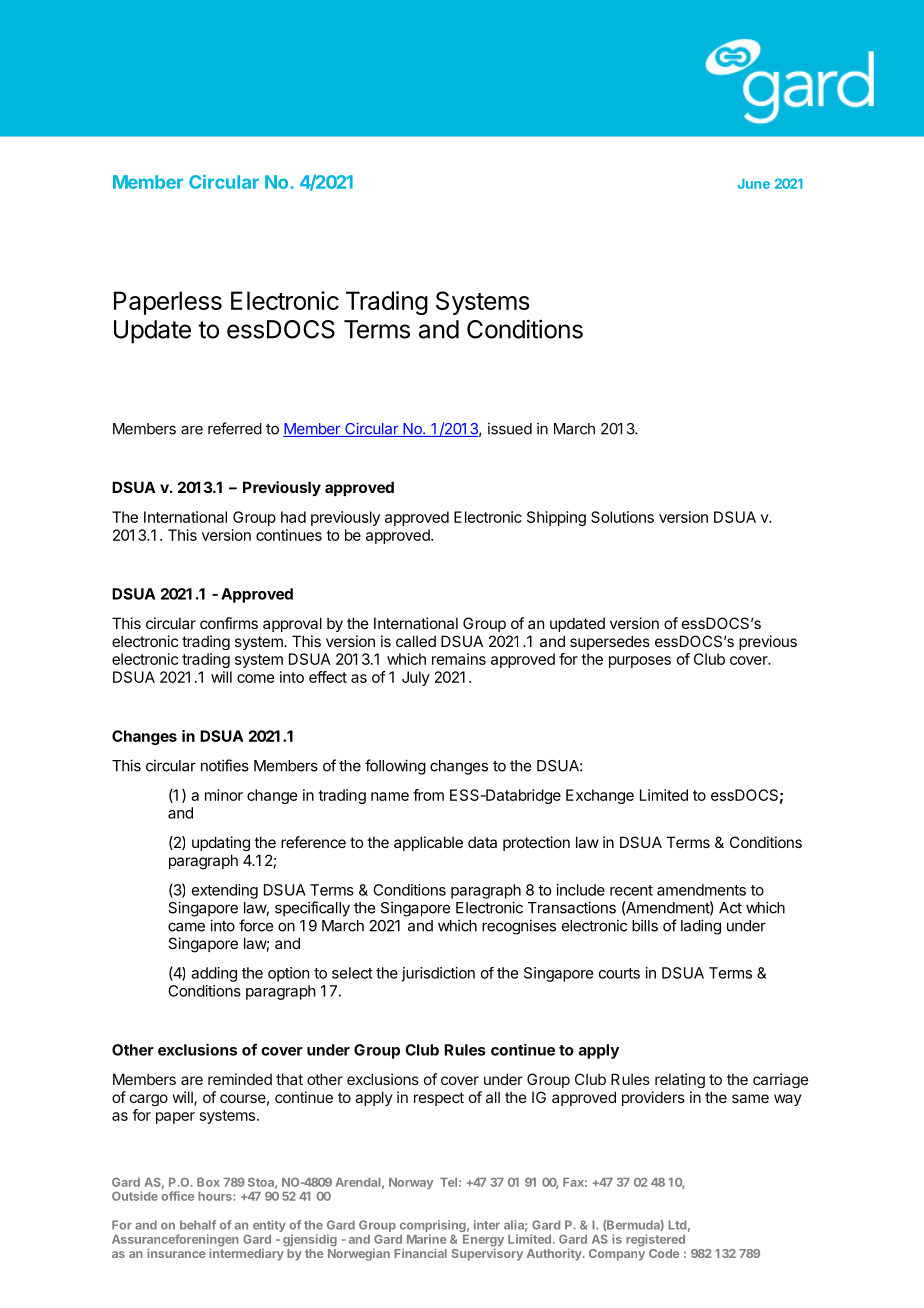 The width and height of the screenshot is (924, 1308). I want to click on extending, so click(225, 891).
